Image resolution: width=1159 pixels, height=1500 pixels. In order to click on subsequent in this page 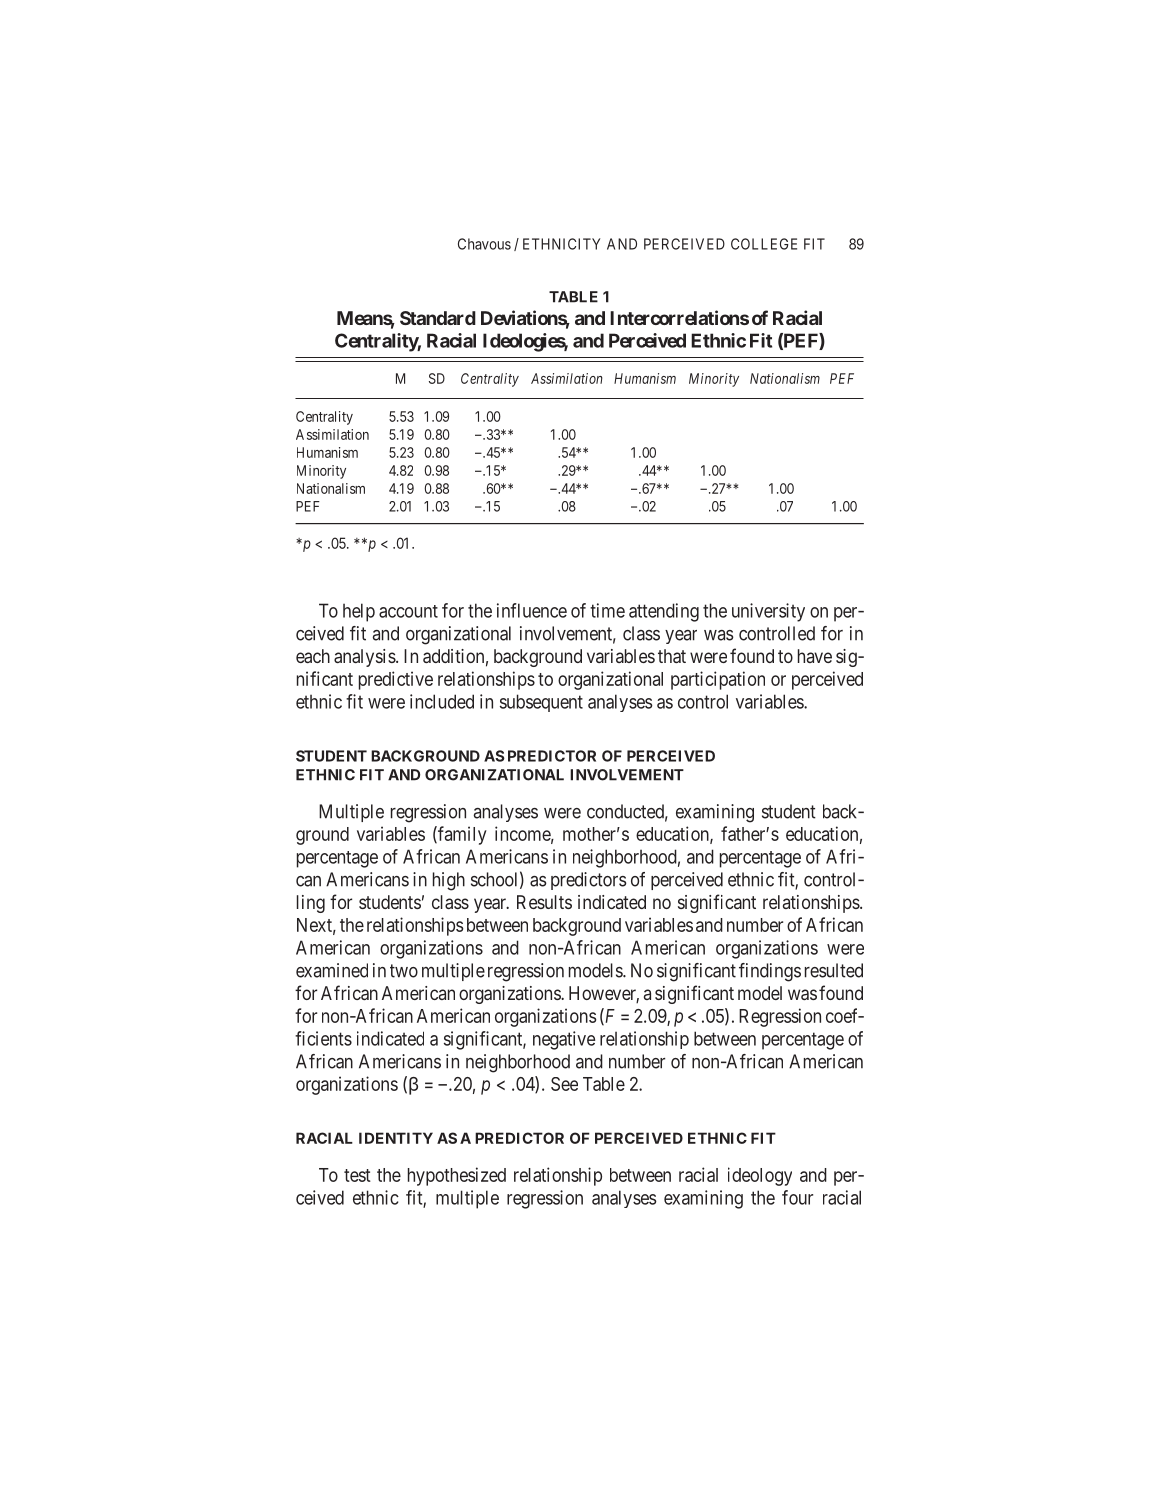, I will do `click(541, 703)`.
